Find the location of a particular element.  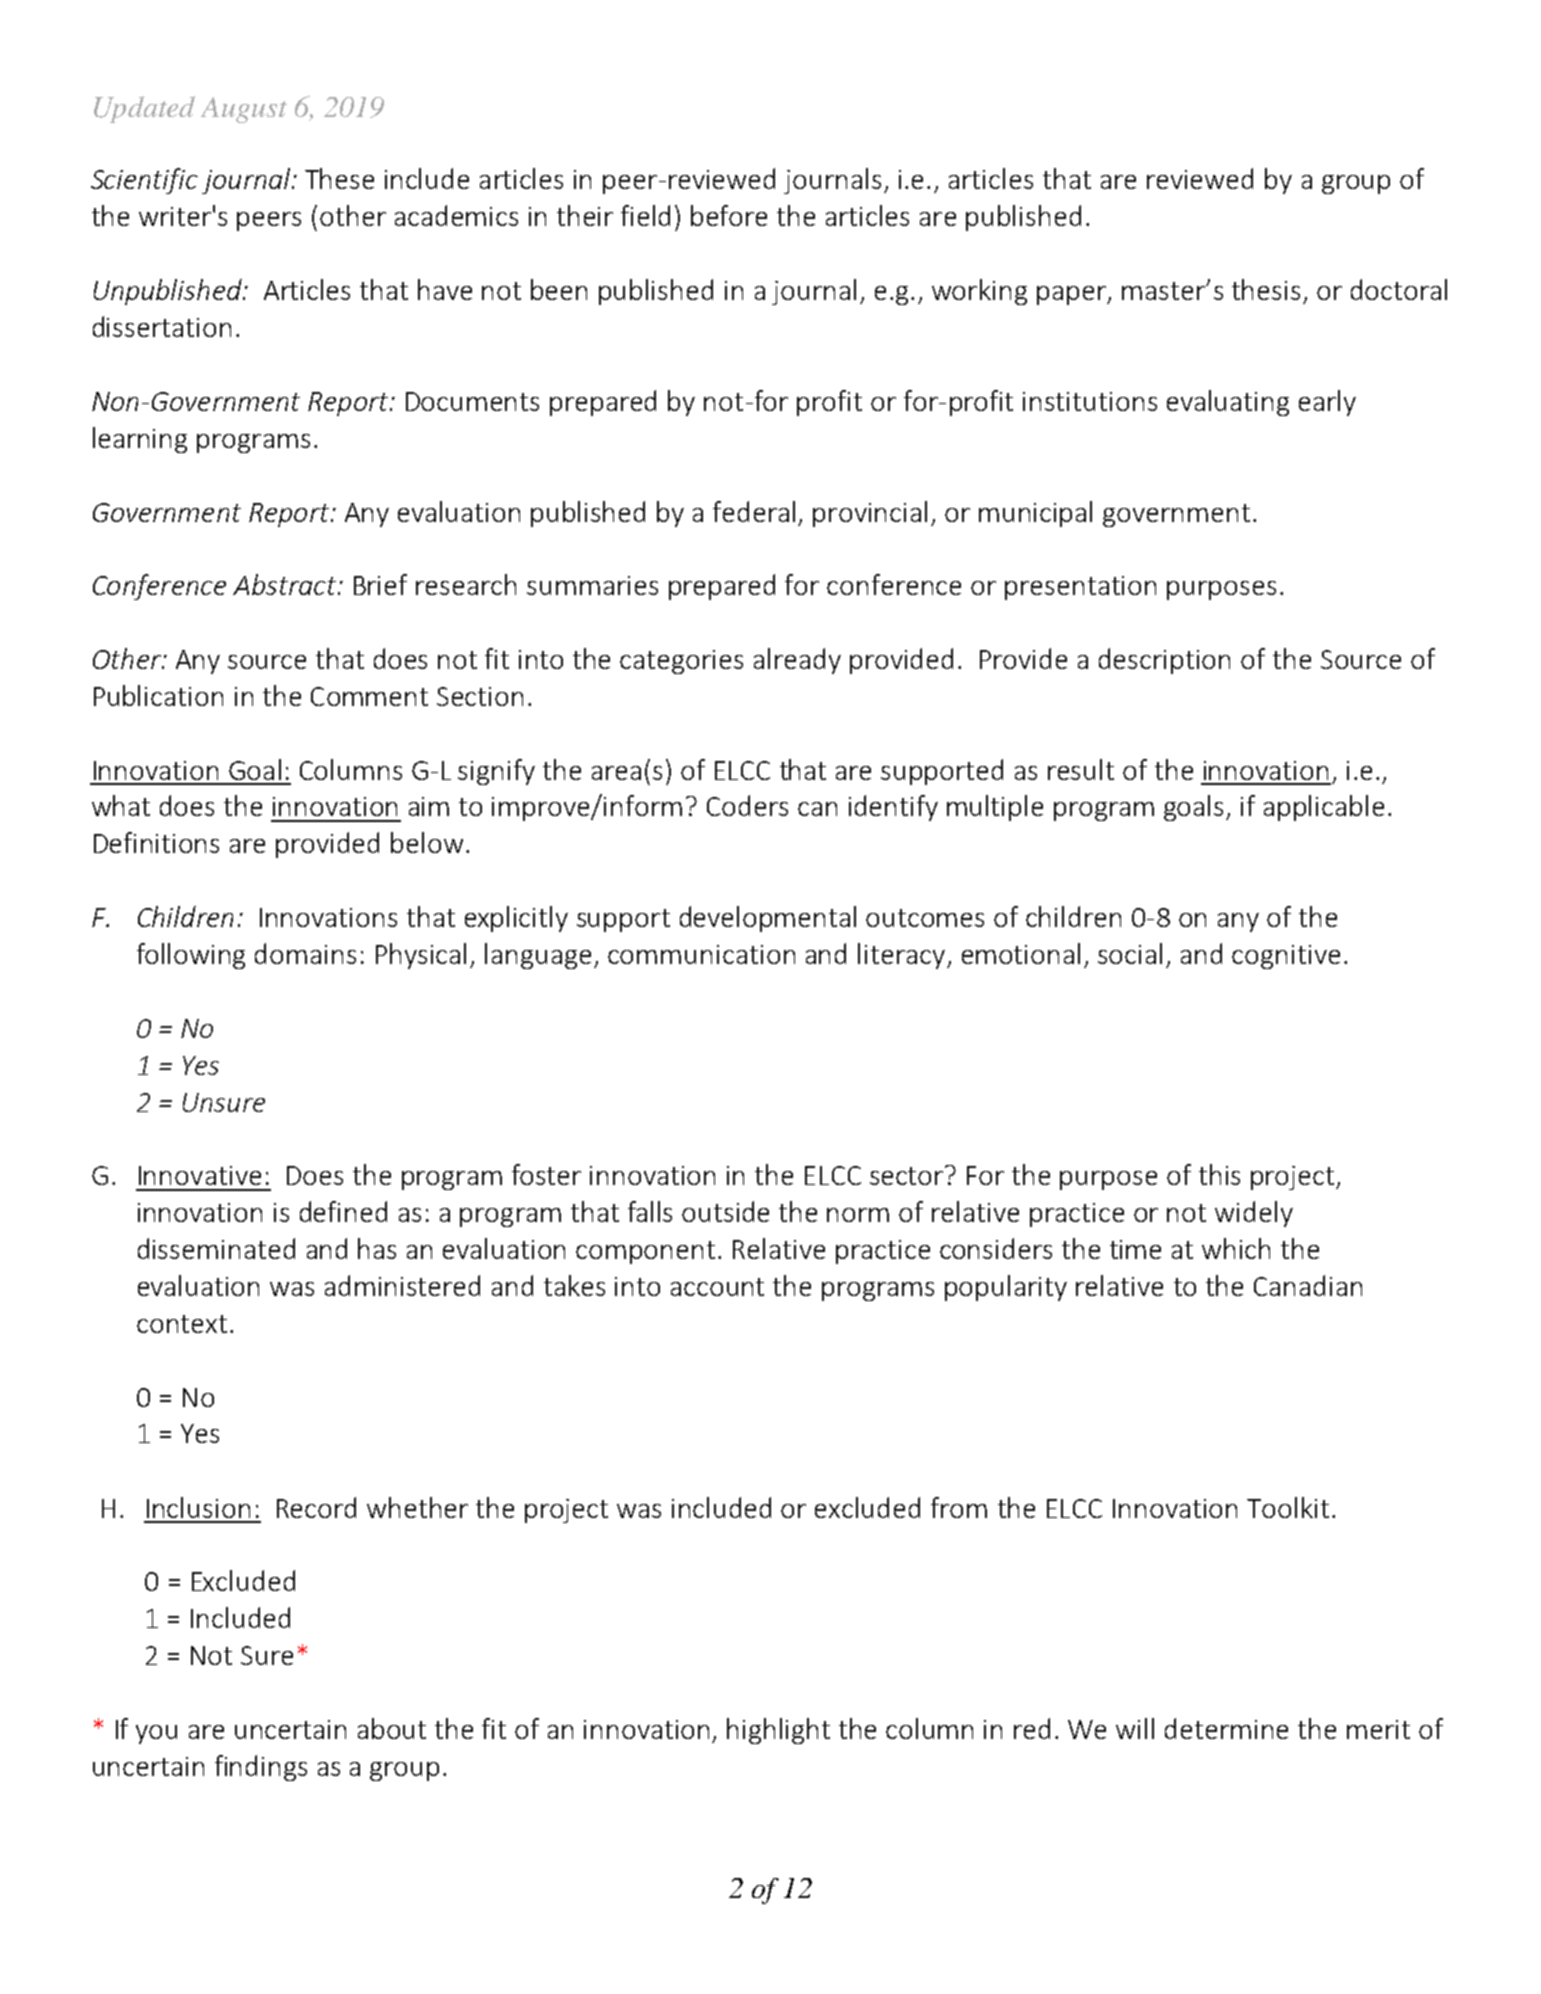

domains is located at coordinates (305, 953).
